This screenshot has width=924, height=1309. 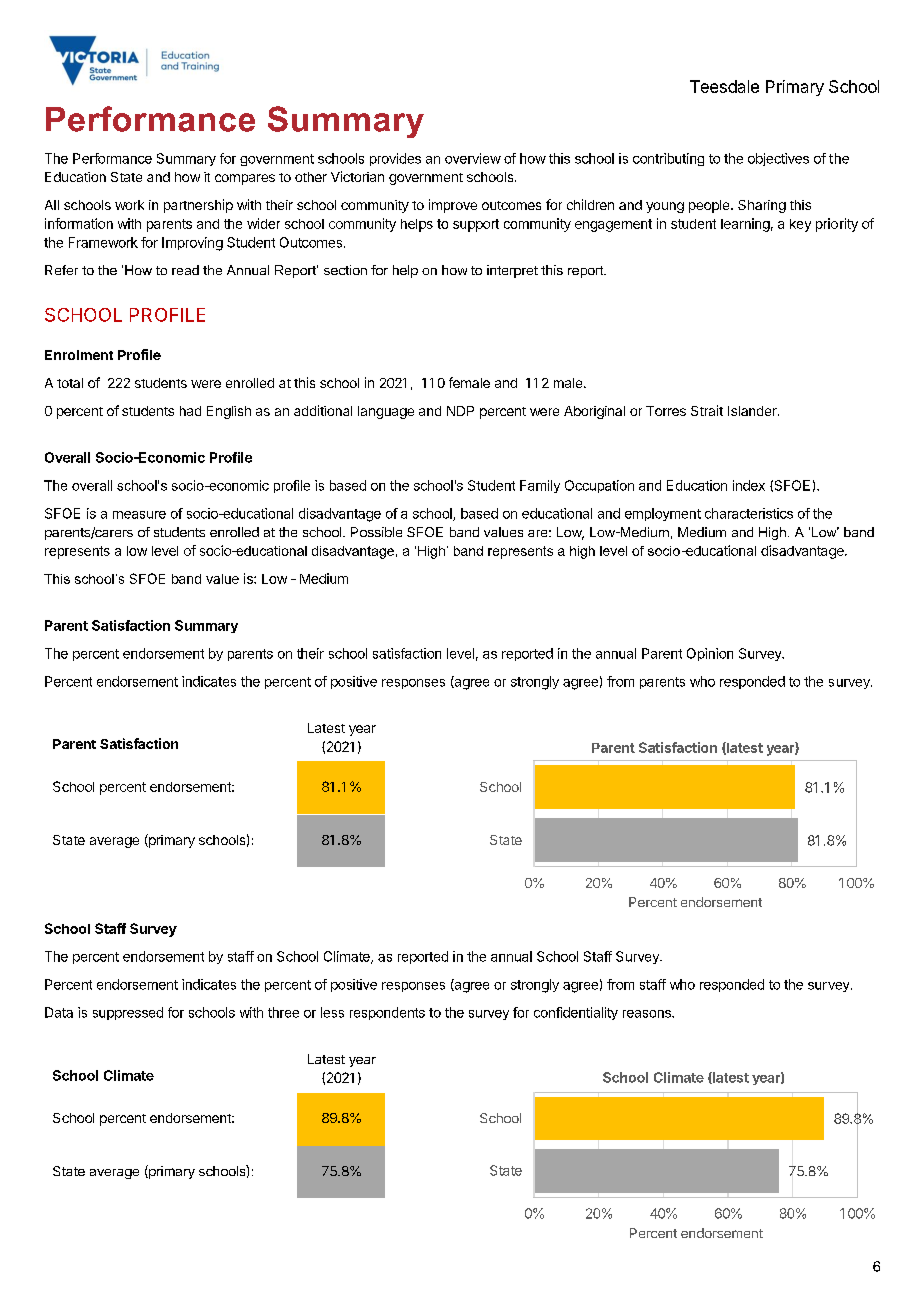 I want to click on Opinion, so click(x=710, y=654).
